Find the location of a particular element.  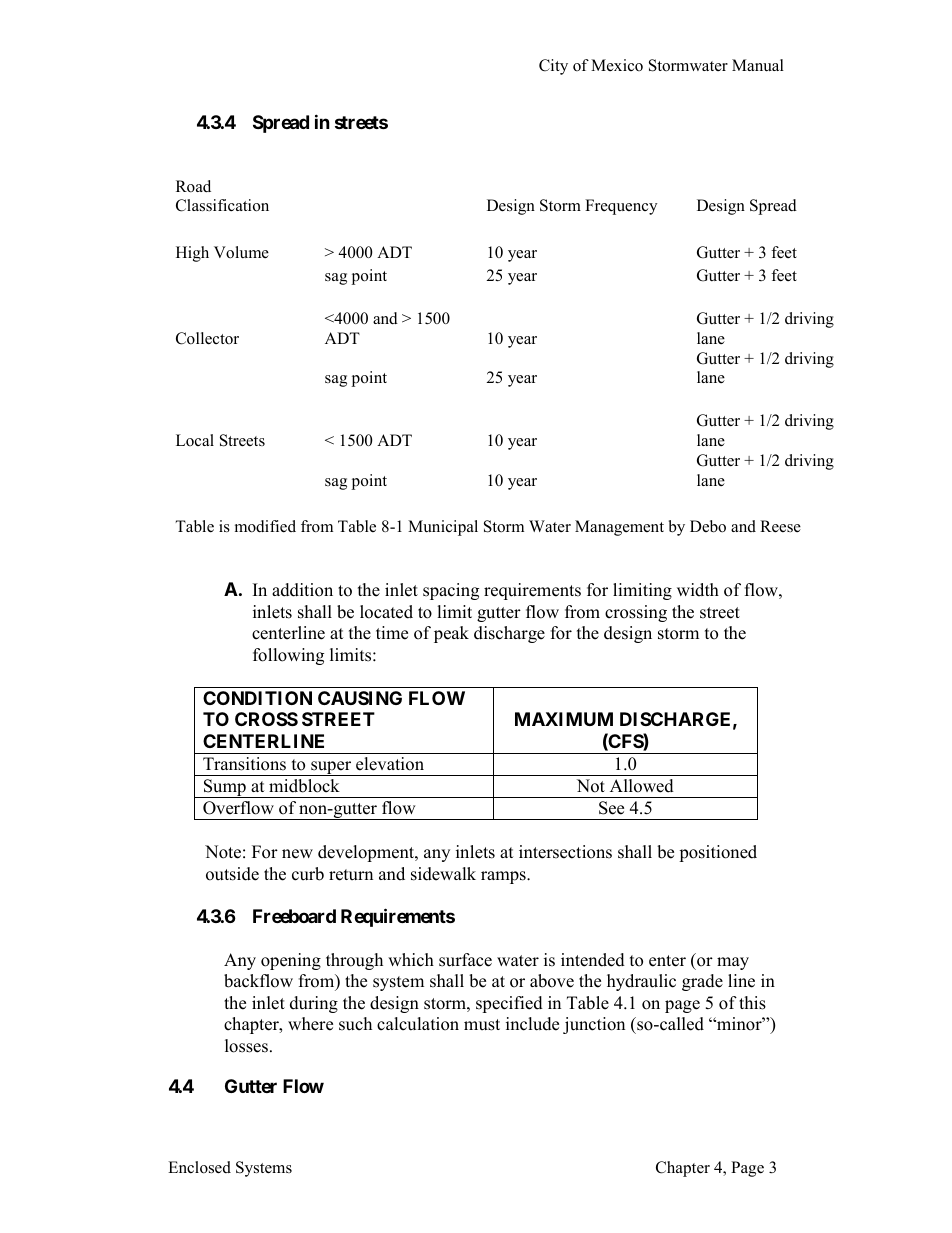

Manual is located at coordinates (758, 65).
